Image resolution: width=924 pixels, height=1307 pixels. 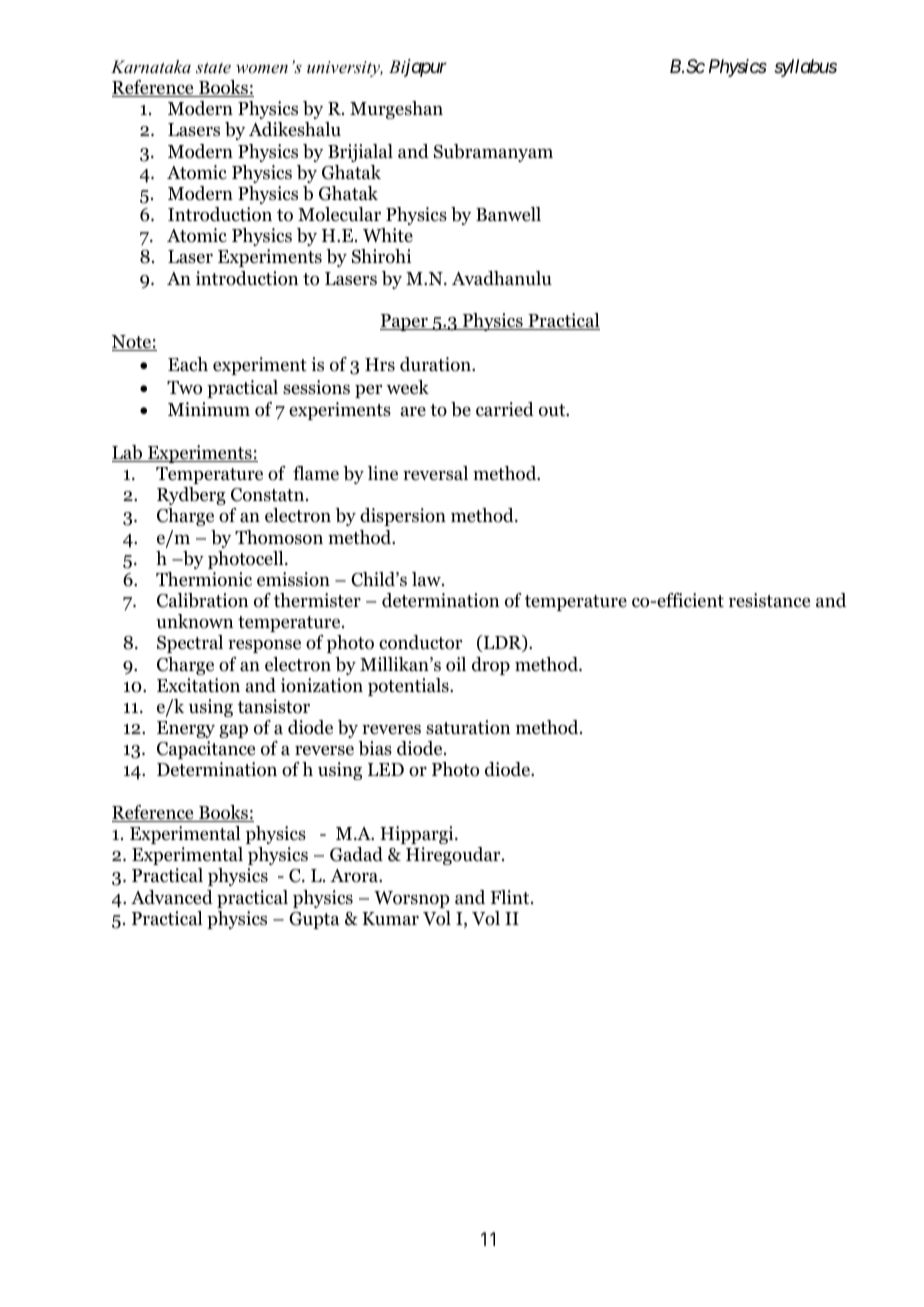 What do you see at coordinates (390, 918) in the page?
I see `Kumar` at bounding box center [390, 918].
